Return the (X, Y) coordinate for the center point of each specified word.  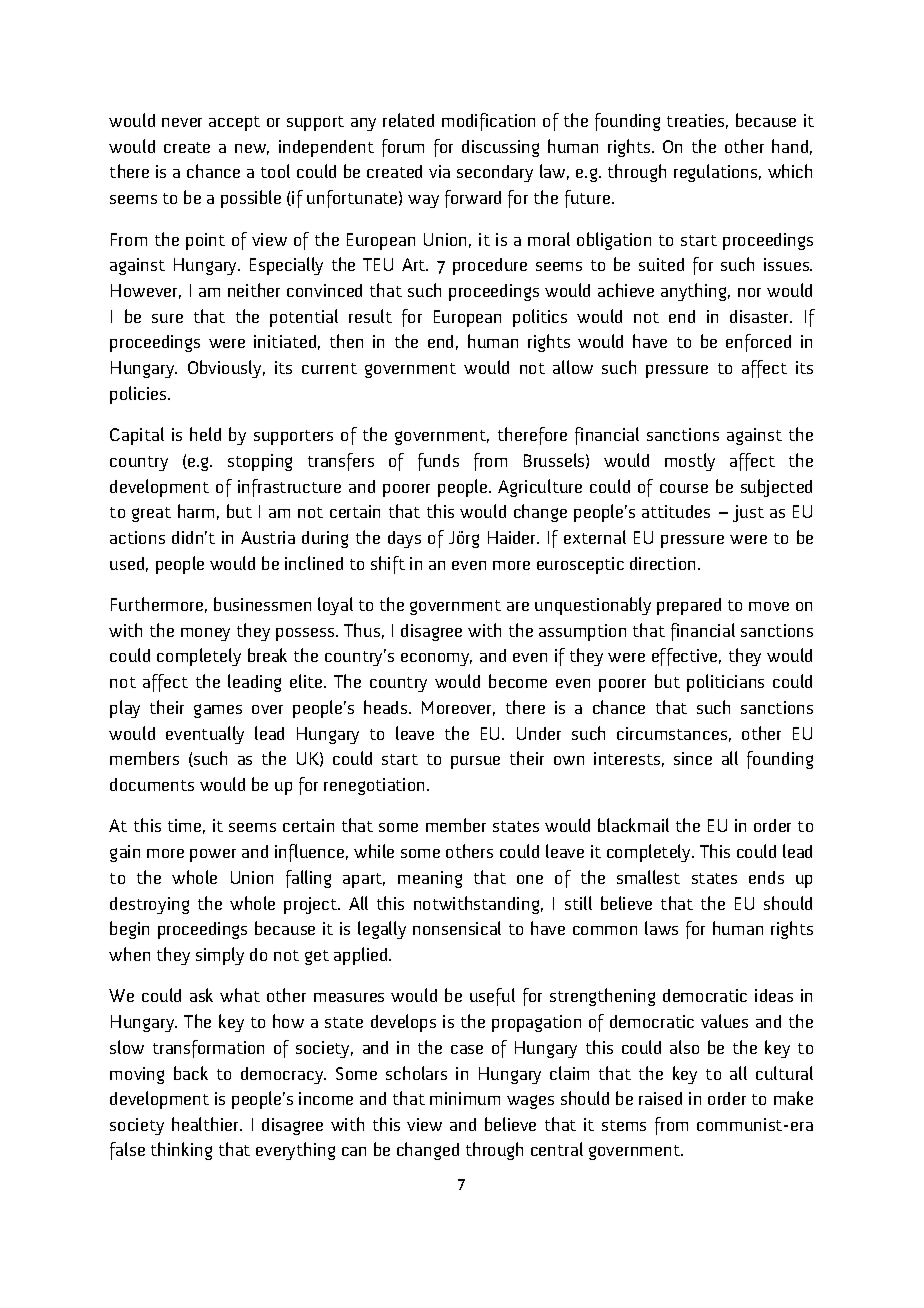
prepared (689, 606)
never (182, 122)
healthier (206, 1124)
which (790, 171)
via (439, 171)
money (205, 634)
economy (436, 659)
